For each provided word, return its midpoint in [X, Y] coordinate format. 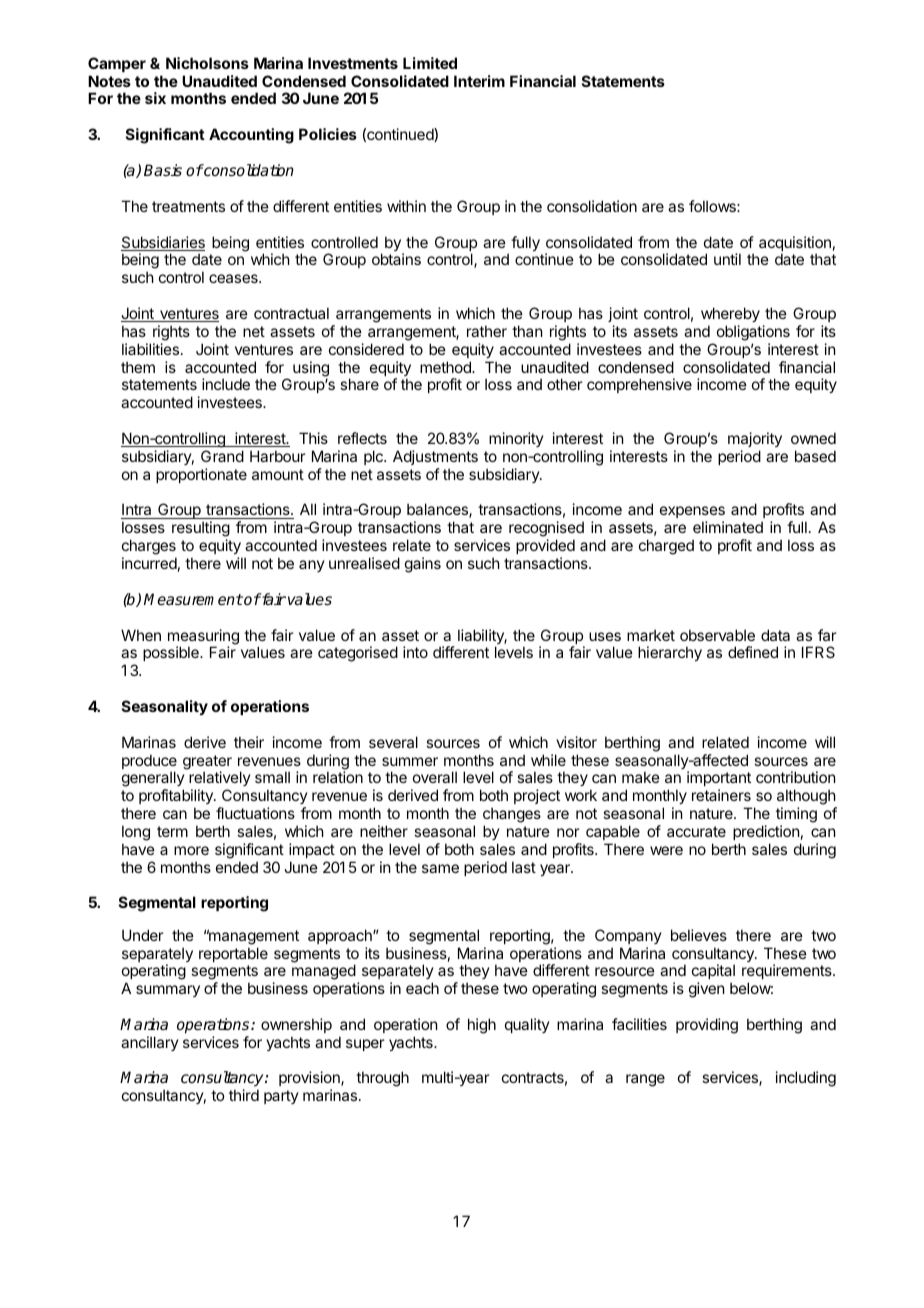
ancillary [150, 1043]
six [155, 98]
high [482, 1026]
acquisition [795, 245]
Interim [479, 81]
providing [707, 1026]
